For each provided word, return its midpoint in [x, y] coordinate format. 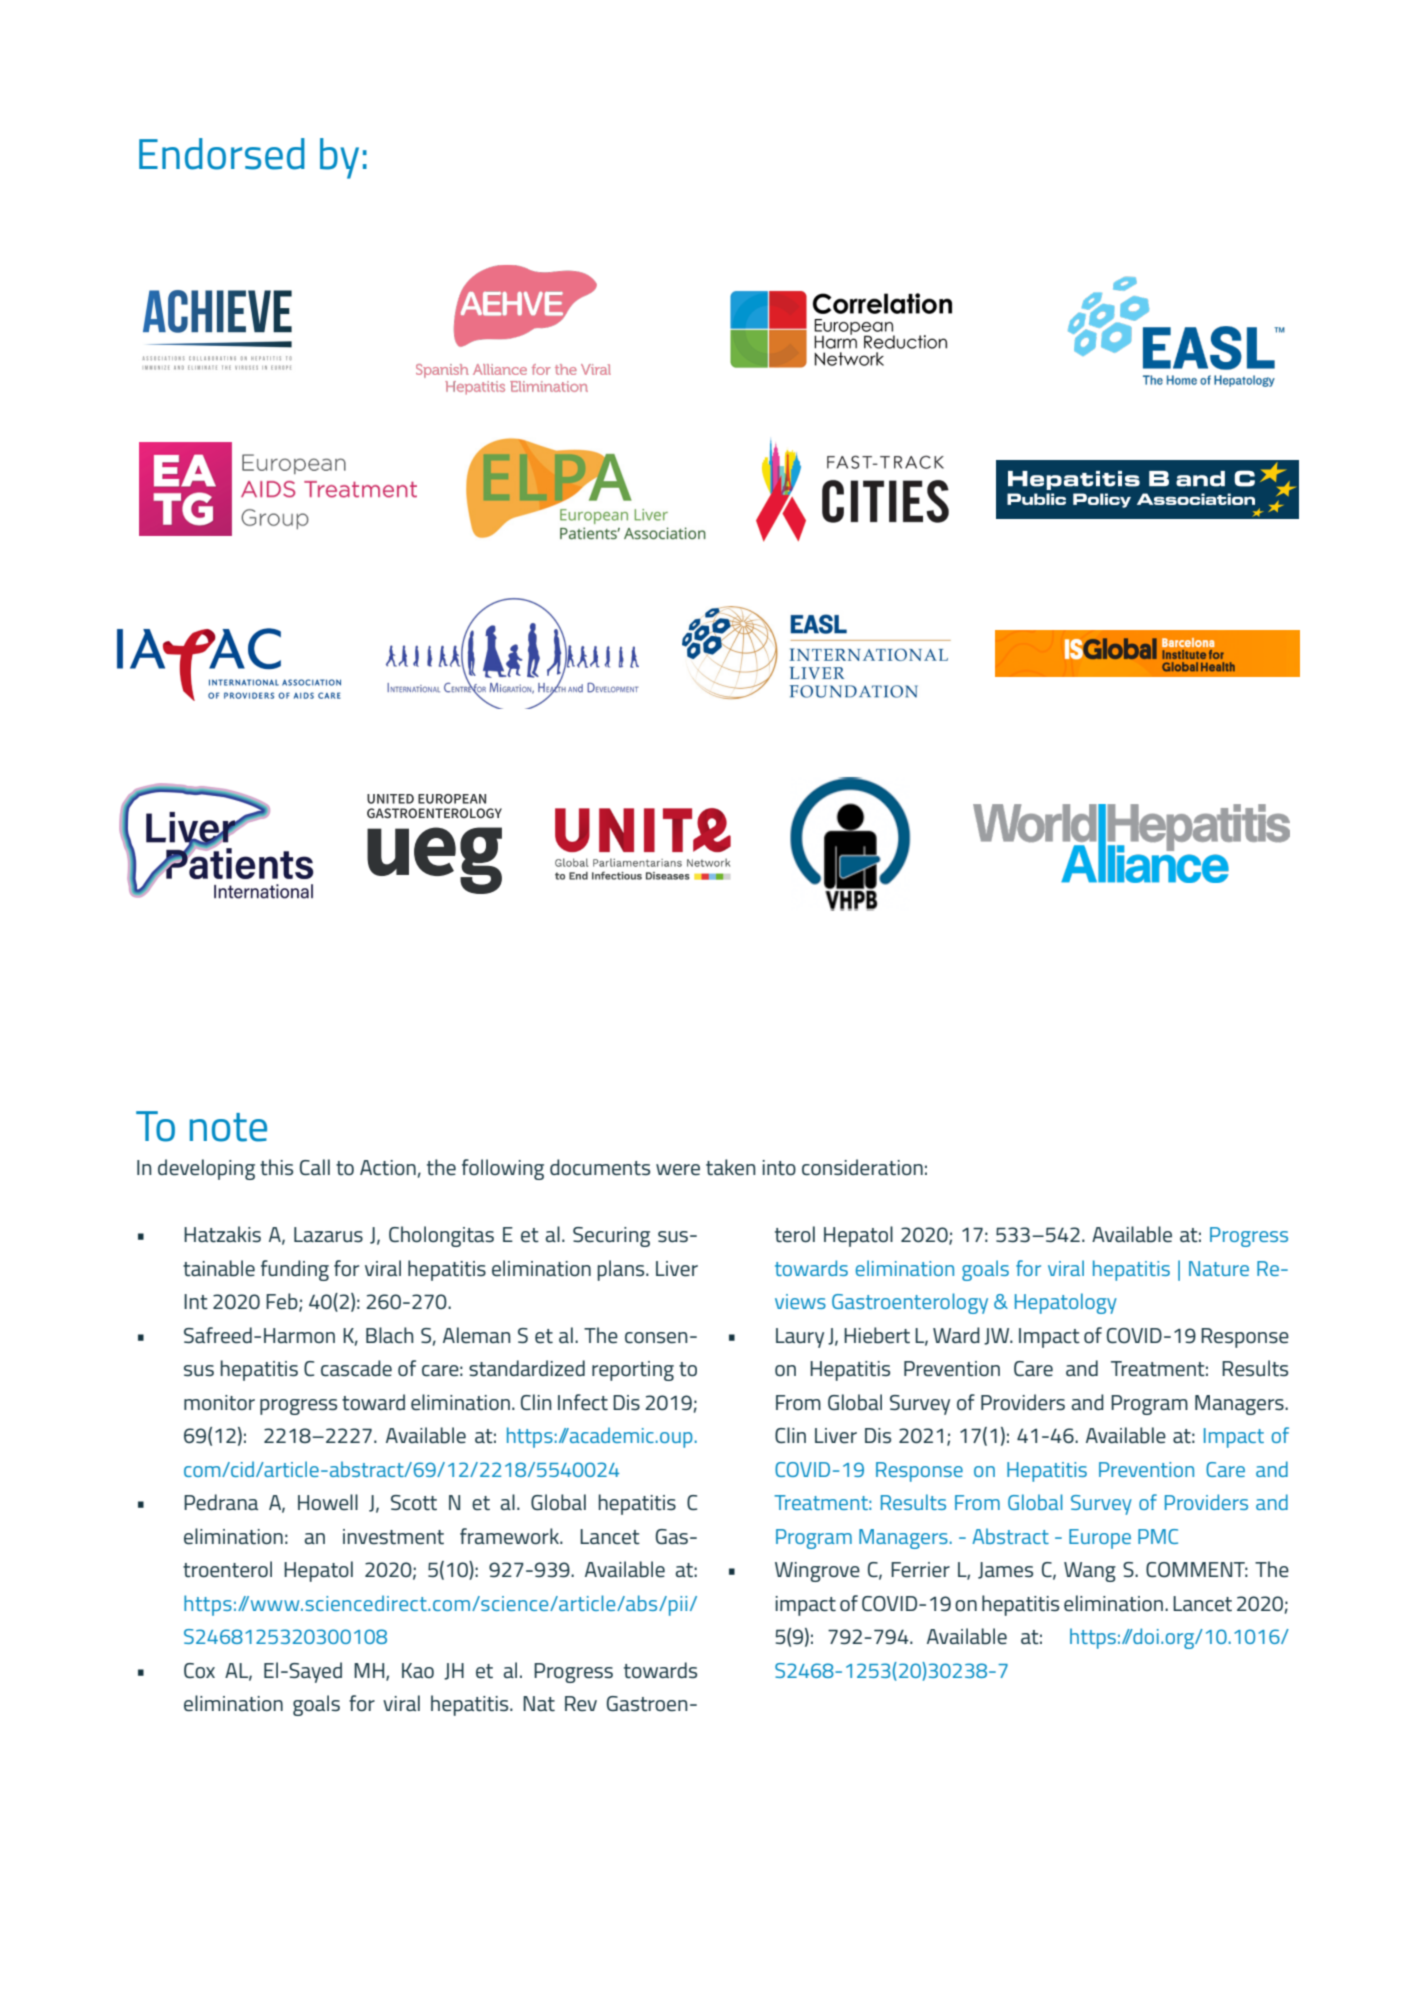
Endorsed [222, 154]
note [228, 1127]
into [779, 1168]
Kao [418, 1670]
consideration [862, 1167]
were [678, 1170]
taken [731, 1167]
